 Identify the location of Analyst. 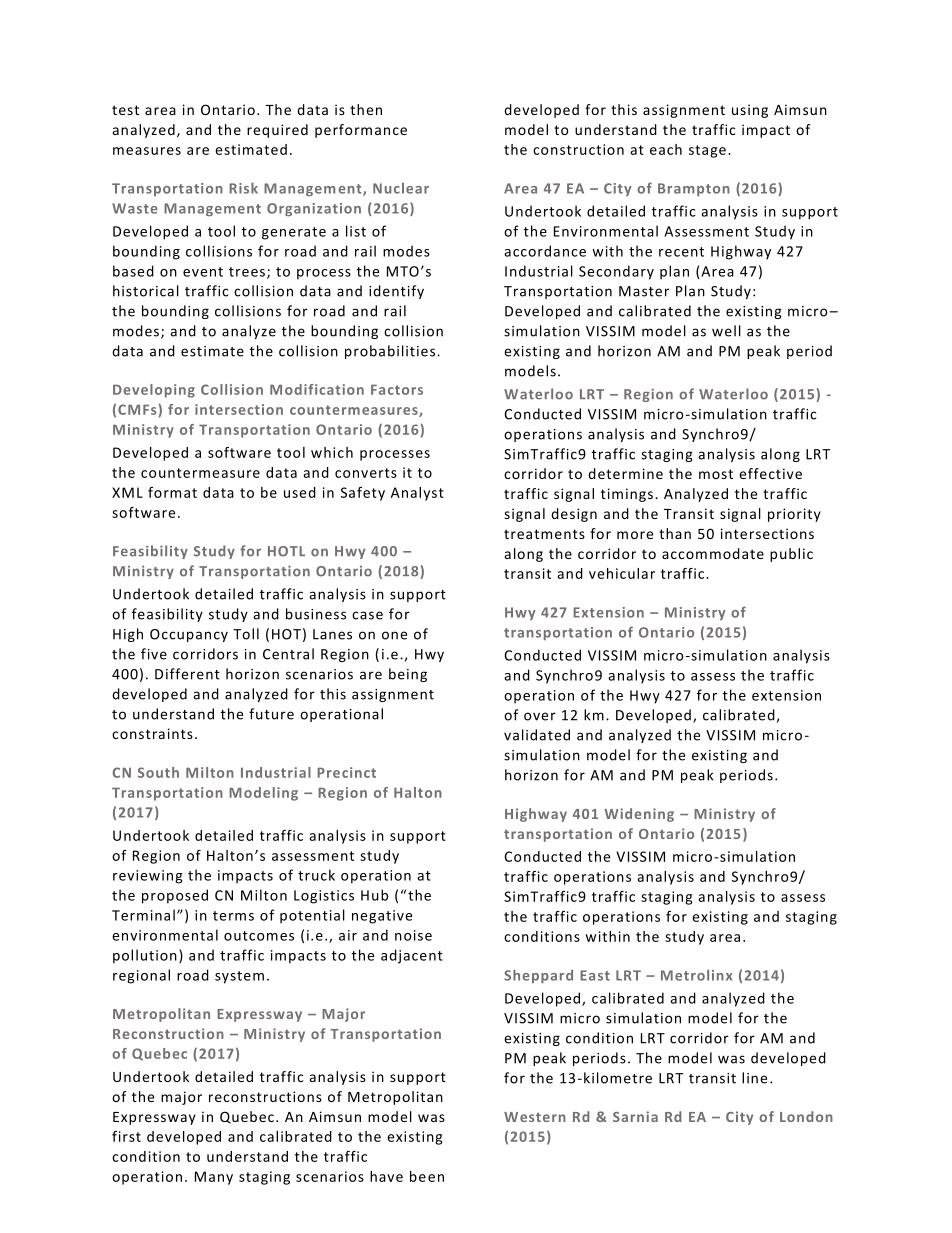
(417, 494).
